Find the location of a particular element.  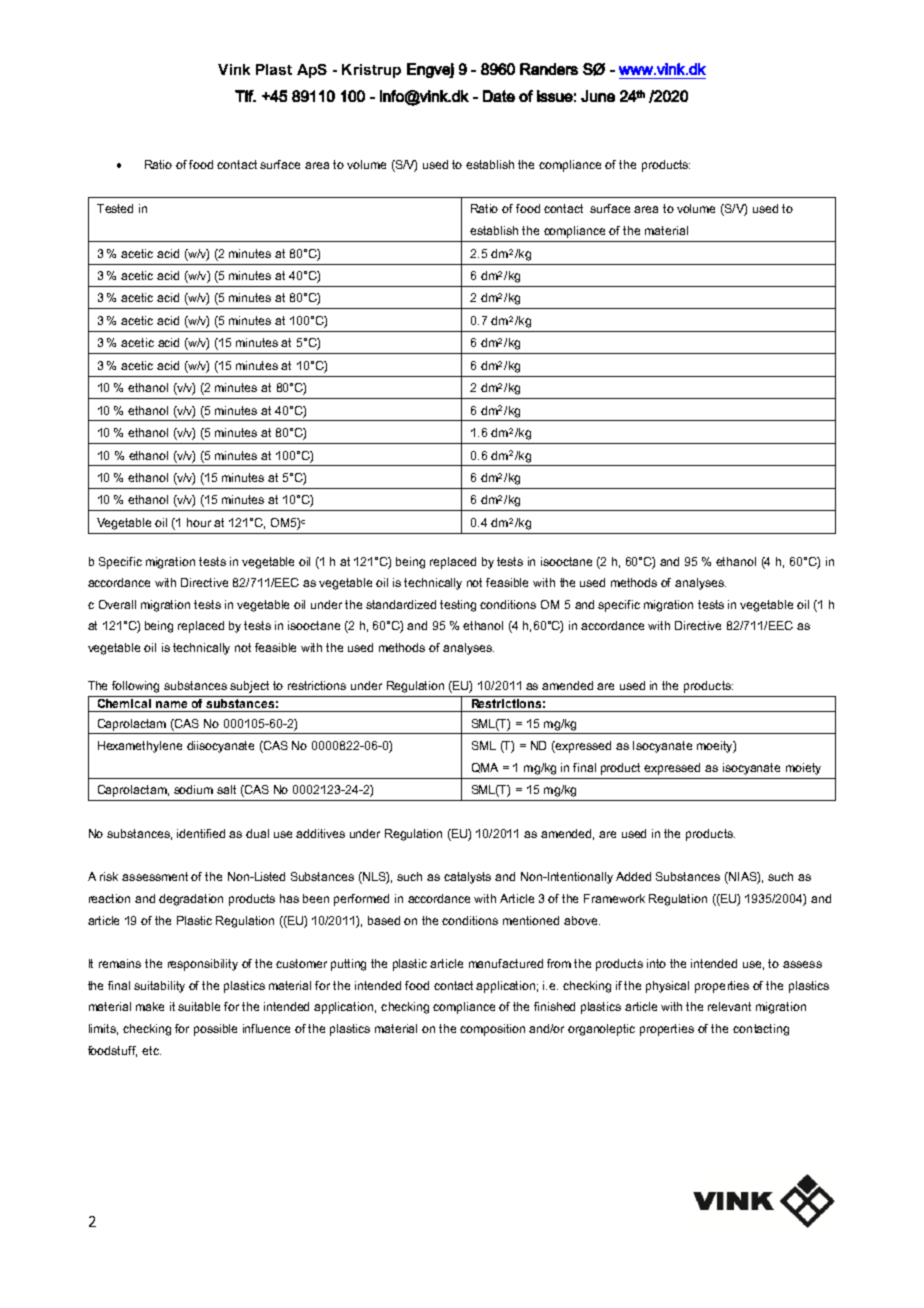

name is located at coordinates (171, 704).
